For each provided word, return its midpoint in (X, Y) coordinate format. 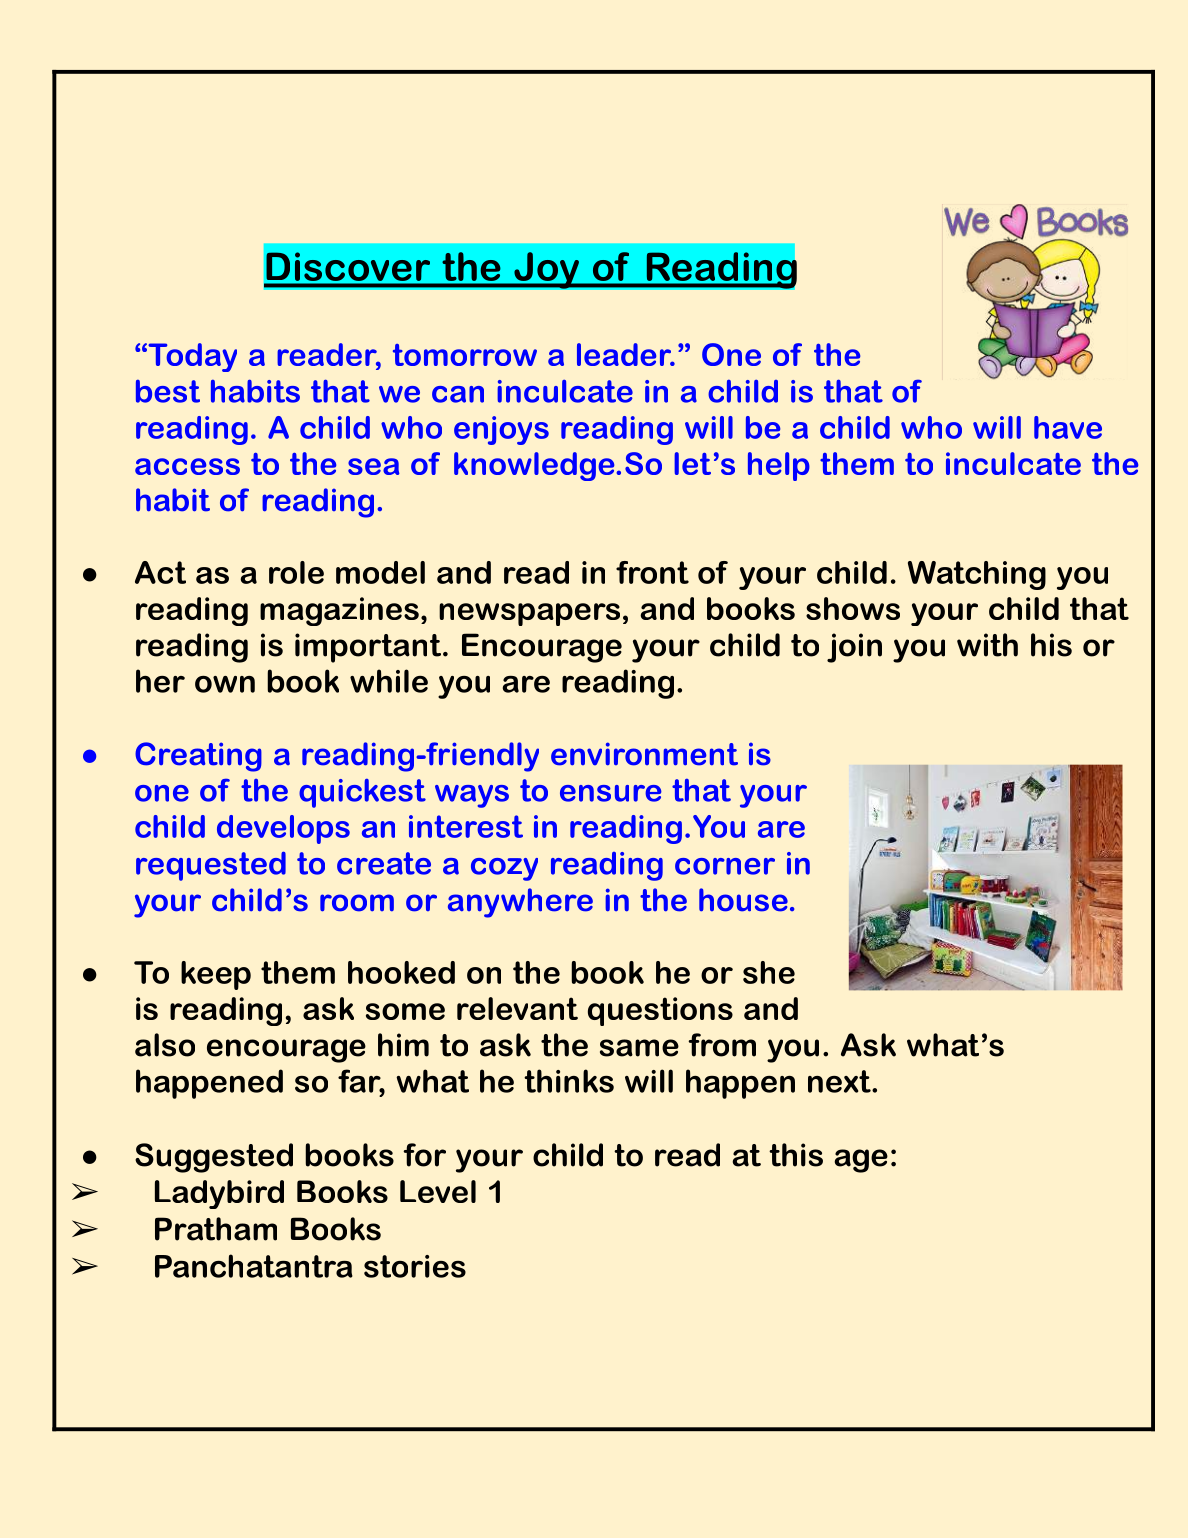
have (1068, 427)
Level (438, 1191)
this (796, 1155)
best (168, 391)
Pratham (216, 1229)
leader (625, 354)
